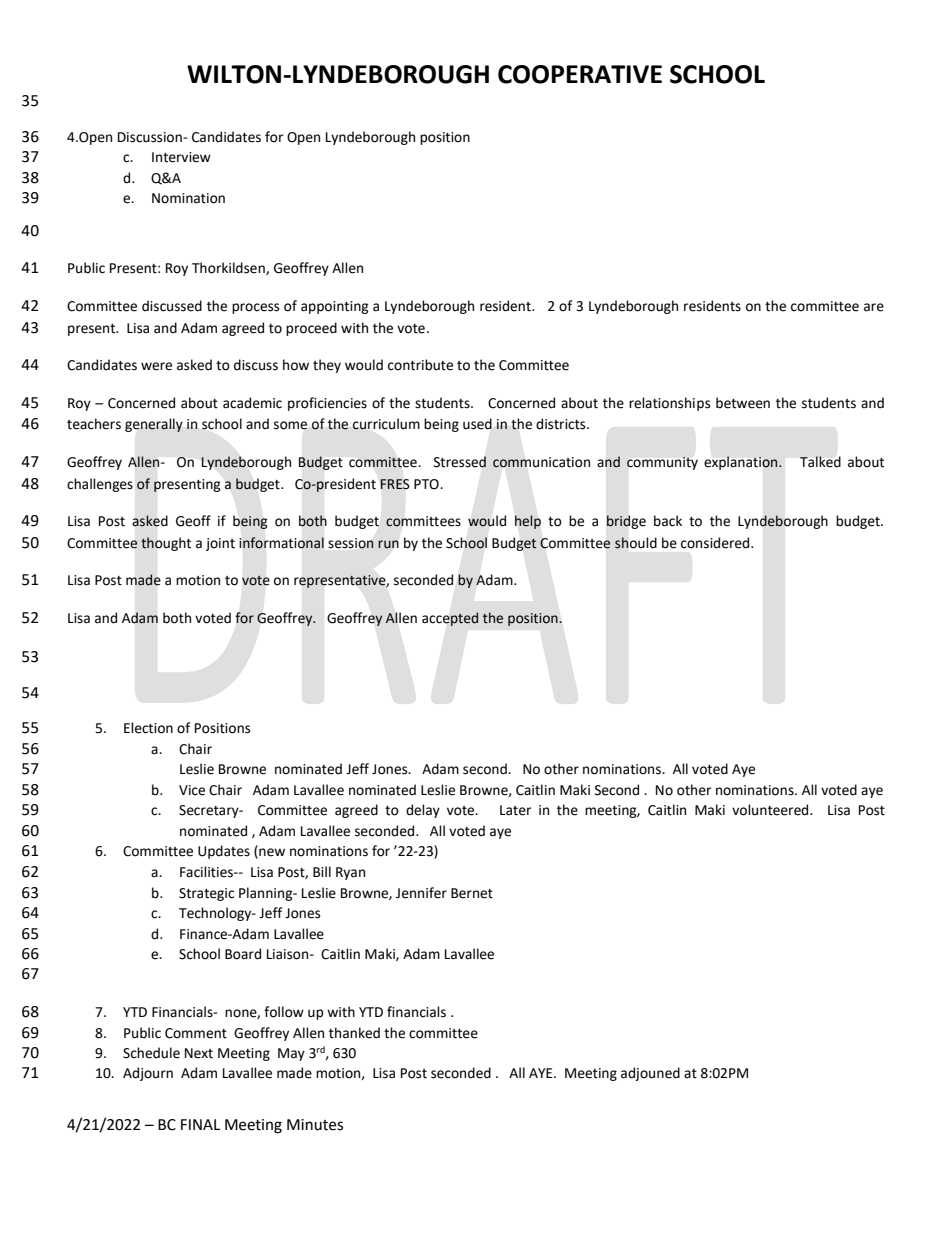  I want to click on between, so click(743, 403).
